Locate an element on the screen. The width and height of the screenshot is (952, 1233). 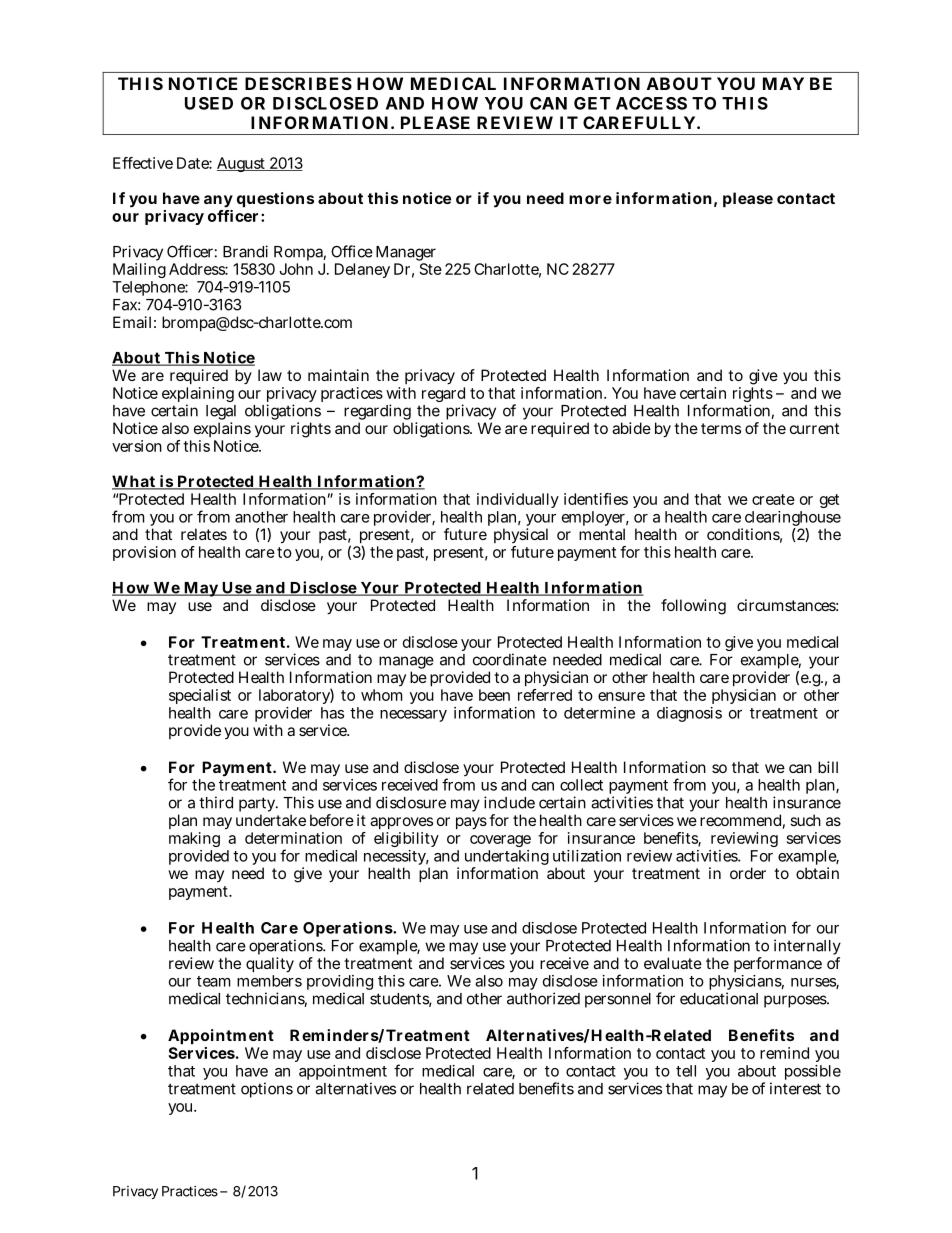
explaining is located at coordinates (198, 396).
